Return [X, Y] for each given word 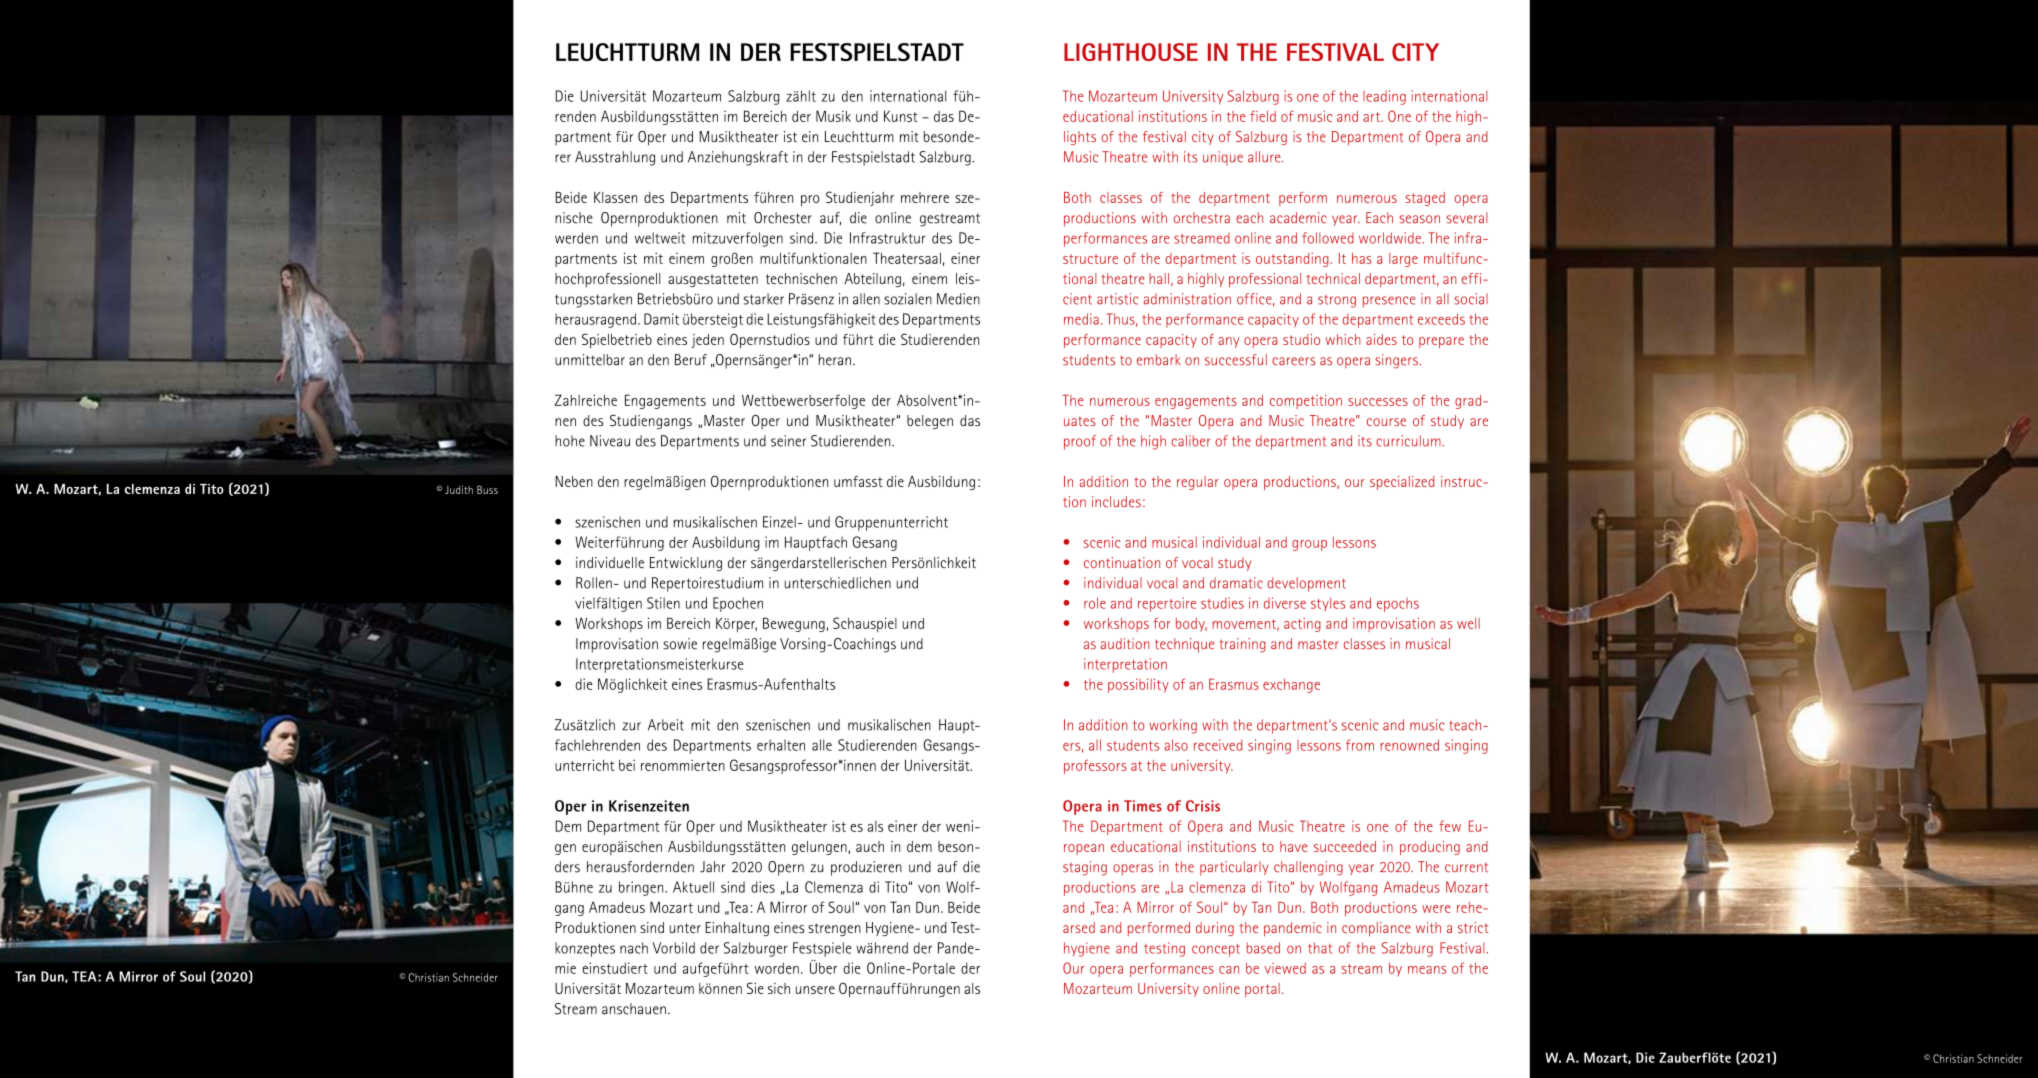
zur [631, 726]
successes [1378, 402]
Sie [755, 988]
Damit [661, 319]
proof [1080, 442]
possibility [1138, 685]
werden [576, 238]
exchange [1291, 685]
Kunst [901, 116]
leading [1384, 97]
